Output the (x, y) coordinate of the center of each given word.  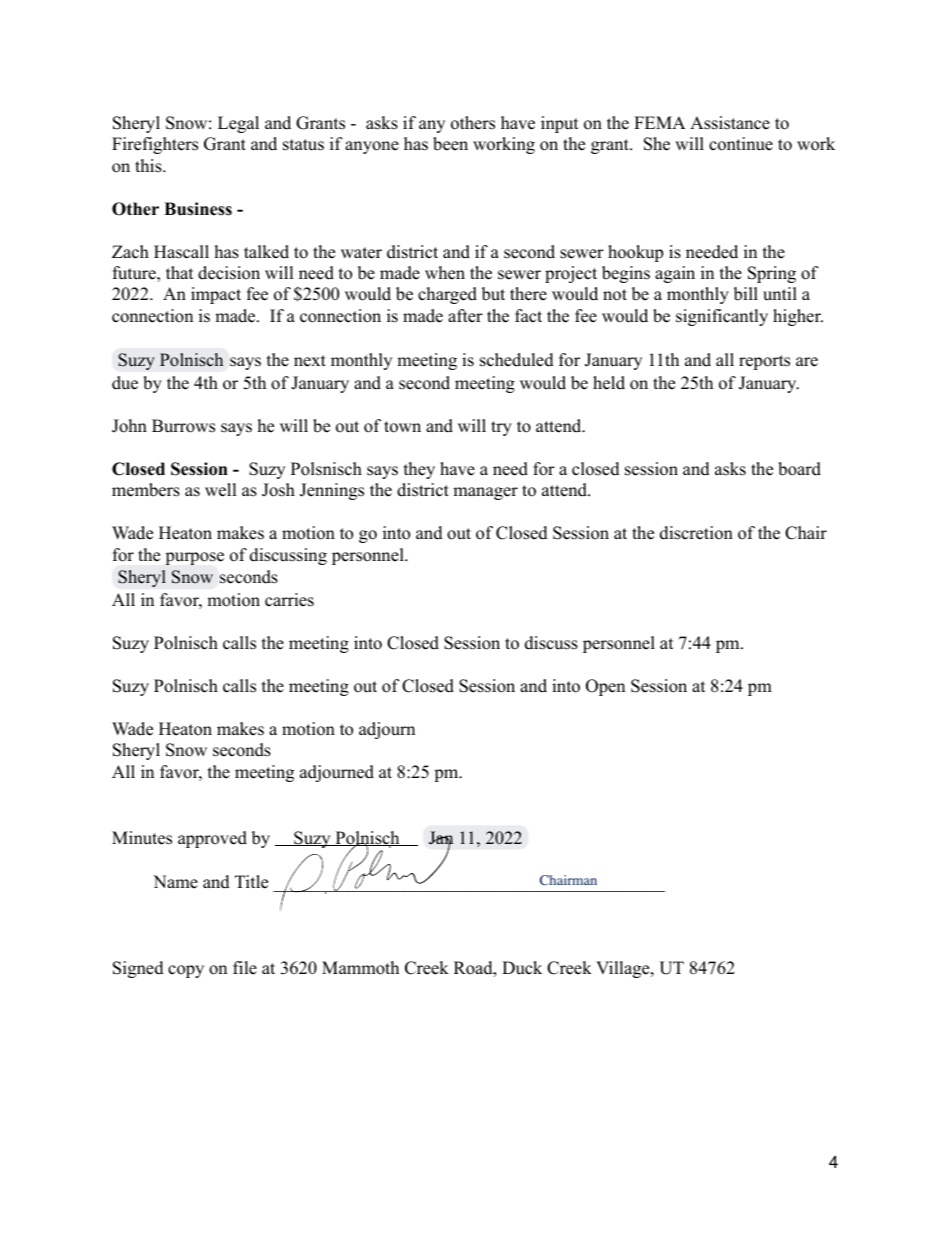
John (129, 426)
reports (764, 362)
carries (289, 600)
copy (186, 971)
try (501, 428)
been (450, 144)
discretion (696, 533)
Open (605, 687)
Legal (238, 124)
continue (741, 144)
